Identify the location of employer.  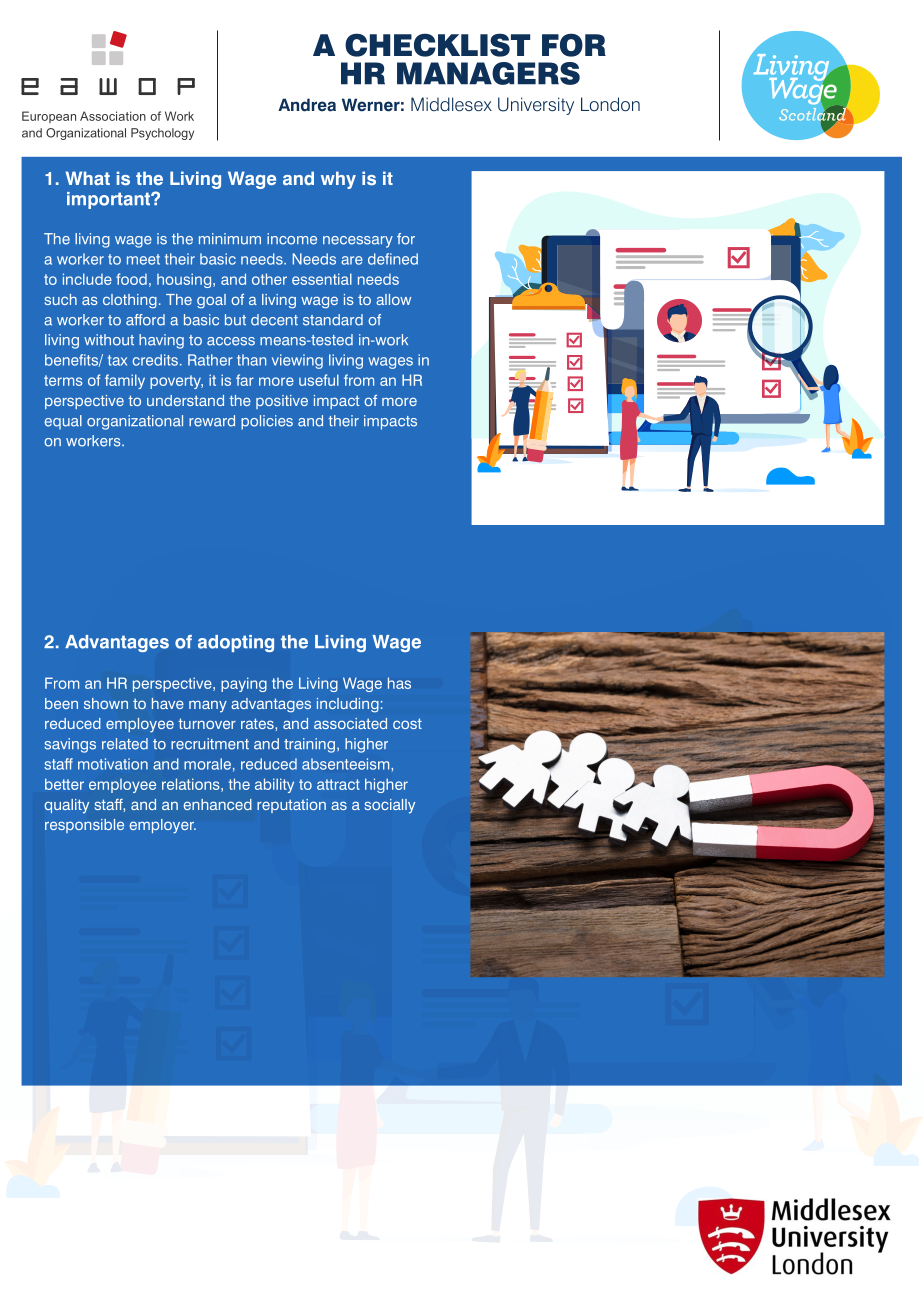
(163, 826).
